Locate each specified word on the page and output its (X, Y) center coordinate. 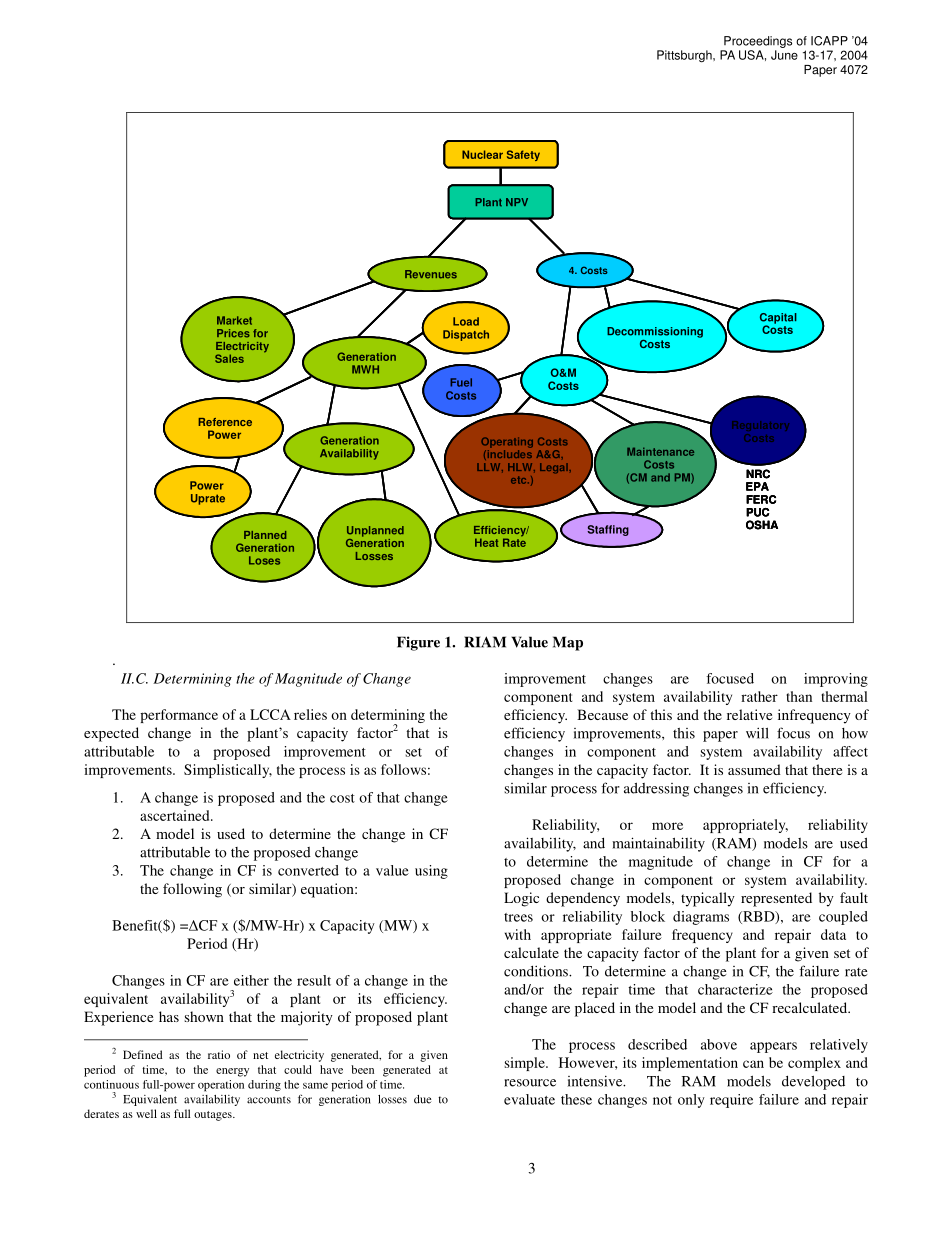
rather (759, 696)
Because (602, 714)
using (431, 872)
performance (179, 716)
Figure (418, 643)
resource (530, 1083)
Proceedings (758, 42)
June (784, 55)
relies (310, 714)
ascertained (176, 815)
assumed (754, 769)
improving (836, 680)
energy (232, 1072)
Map (568, 643)
